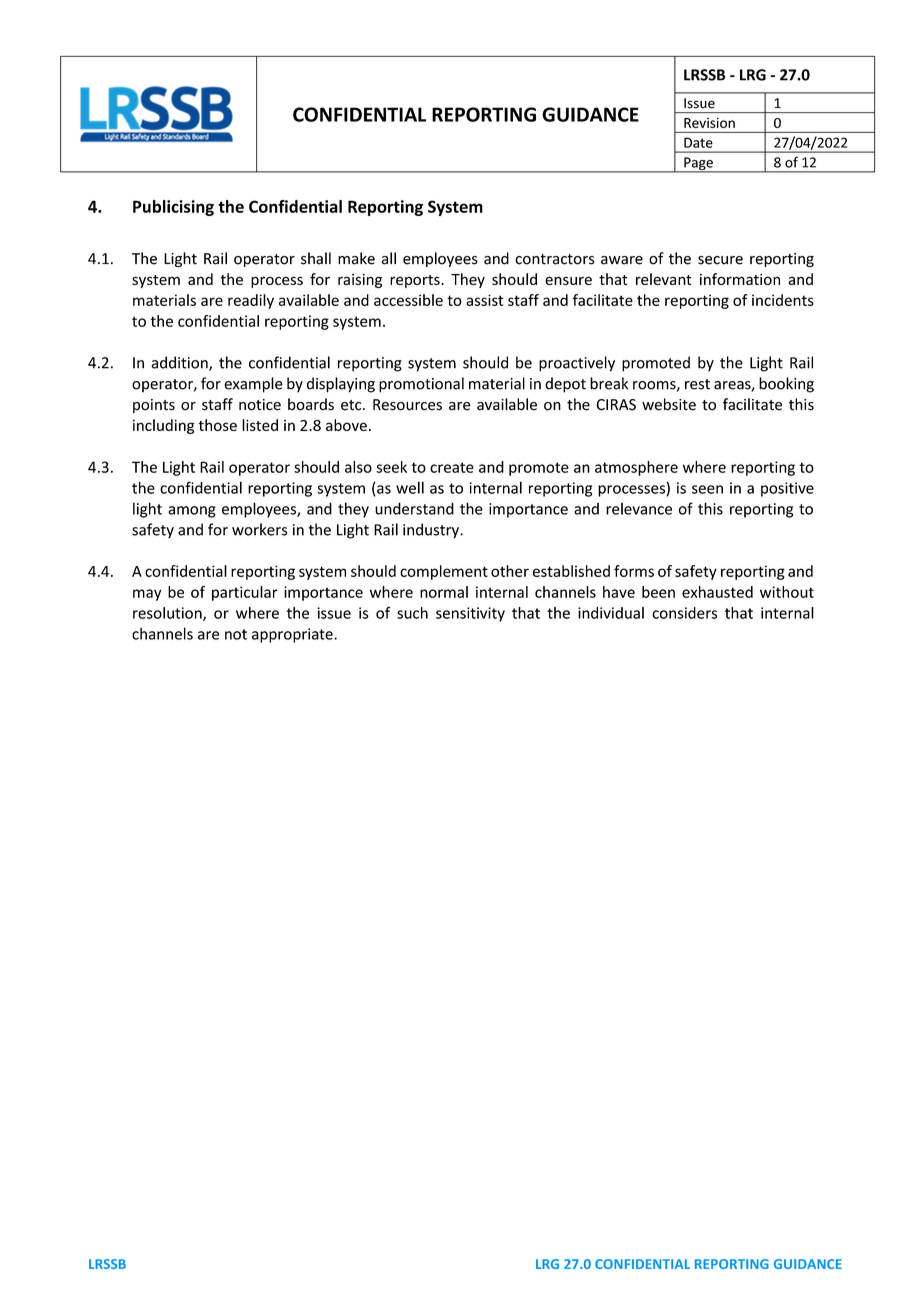 Image resolution: width=924 pixels, height=1307 pixels. What do you see at coordinates (217, 425) in the page?
I see `those` at bounding box center [217, 425].
